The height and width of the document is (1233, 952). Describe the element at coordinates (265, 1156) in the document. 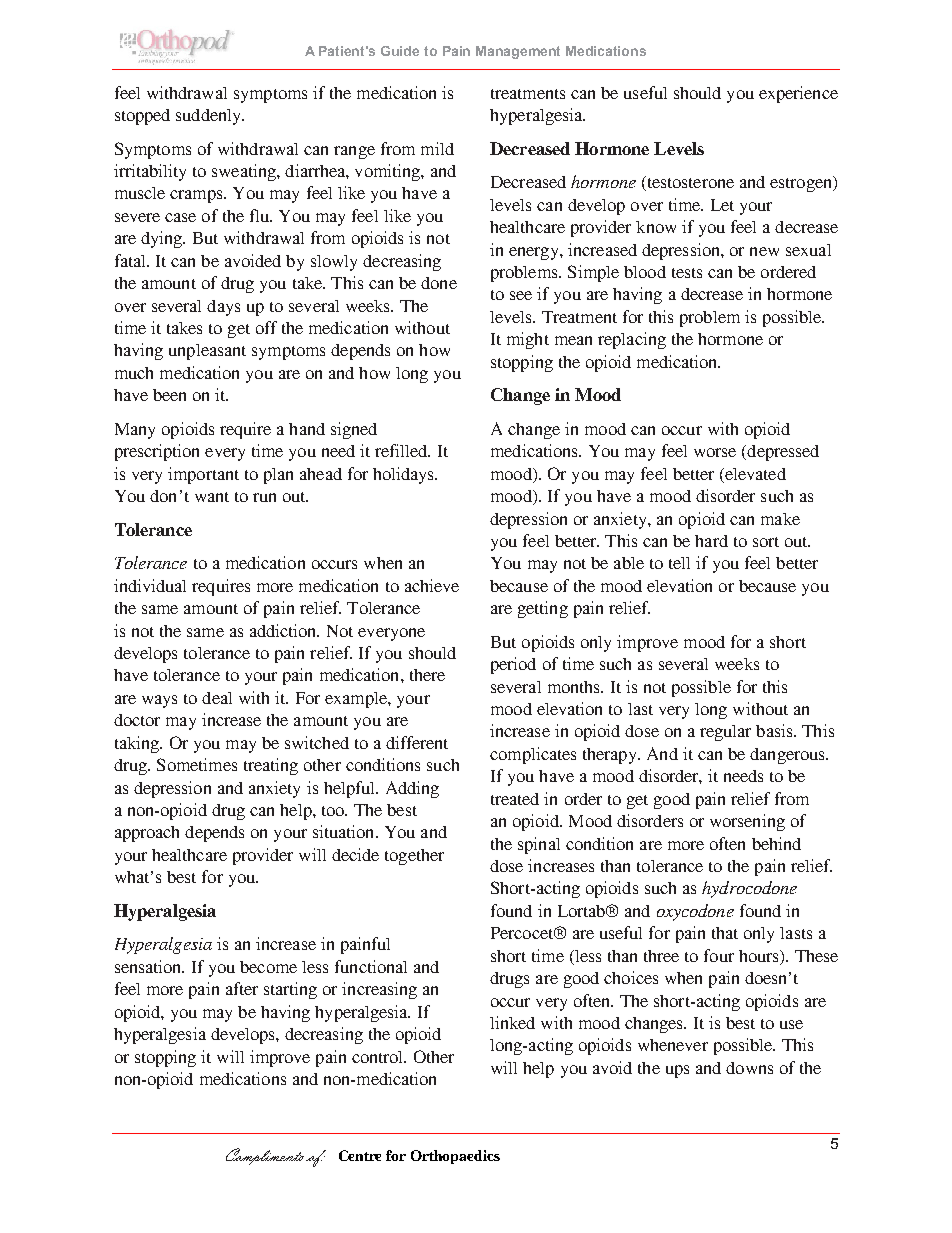

I see `Compliments` at that location.
